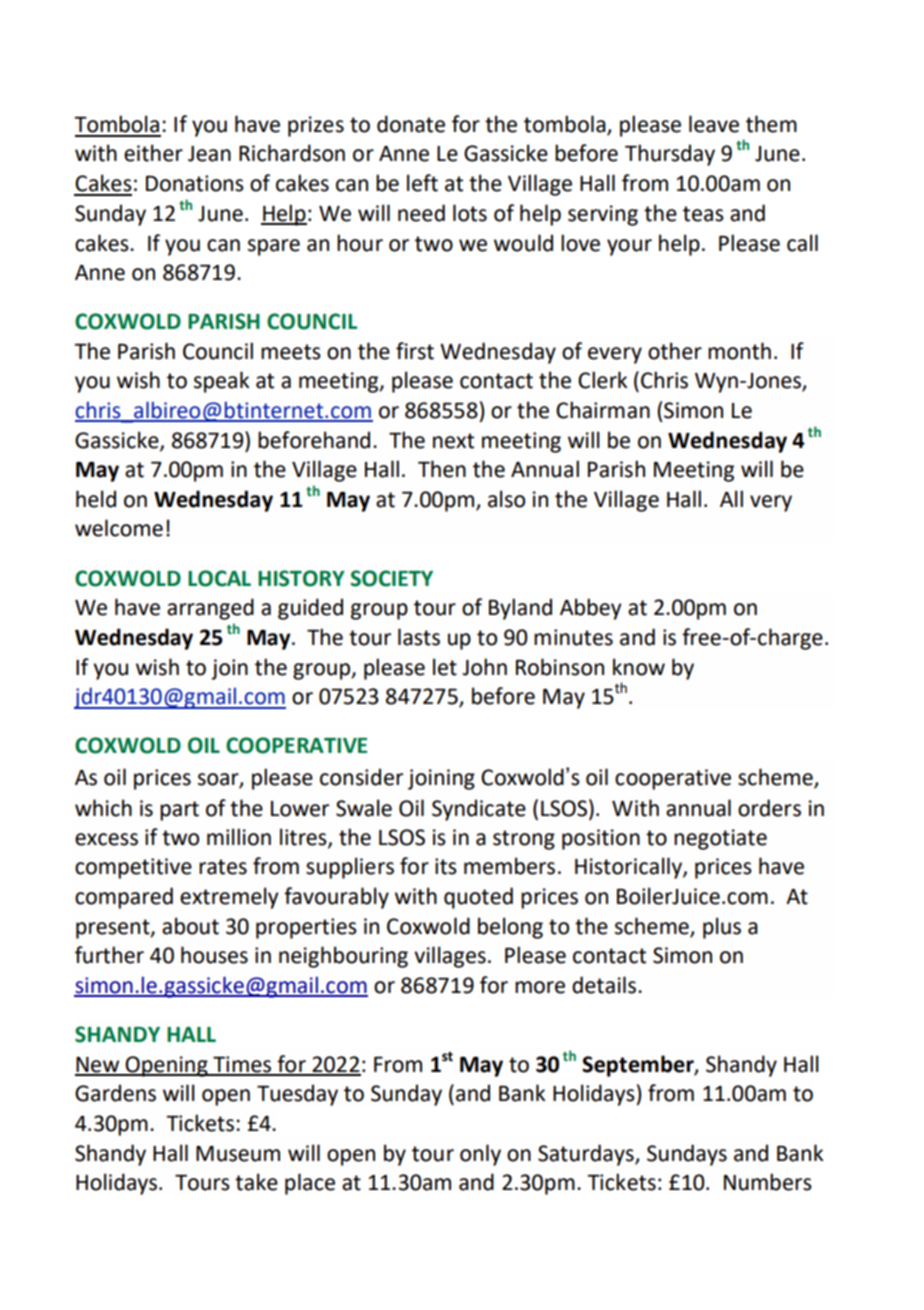  Describe the element at coordinates (479, 810) in the screenshot. I see `Syndicate` at that location.
